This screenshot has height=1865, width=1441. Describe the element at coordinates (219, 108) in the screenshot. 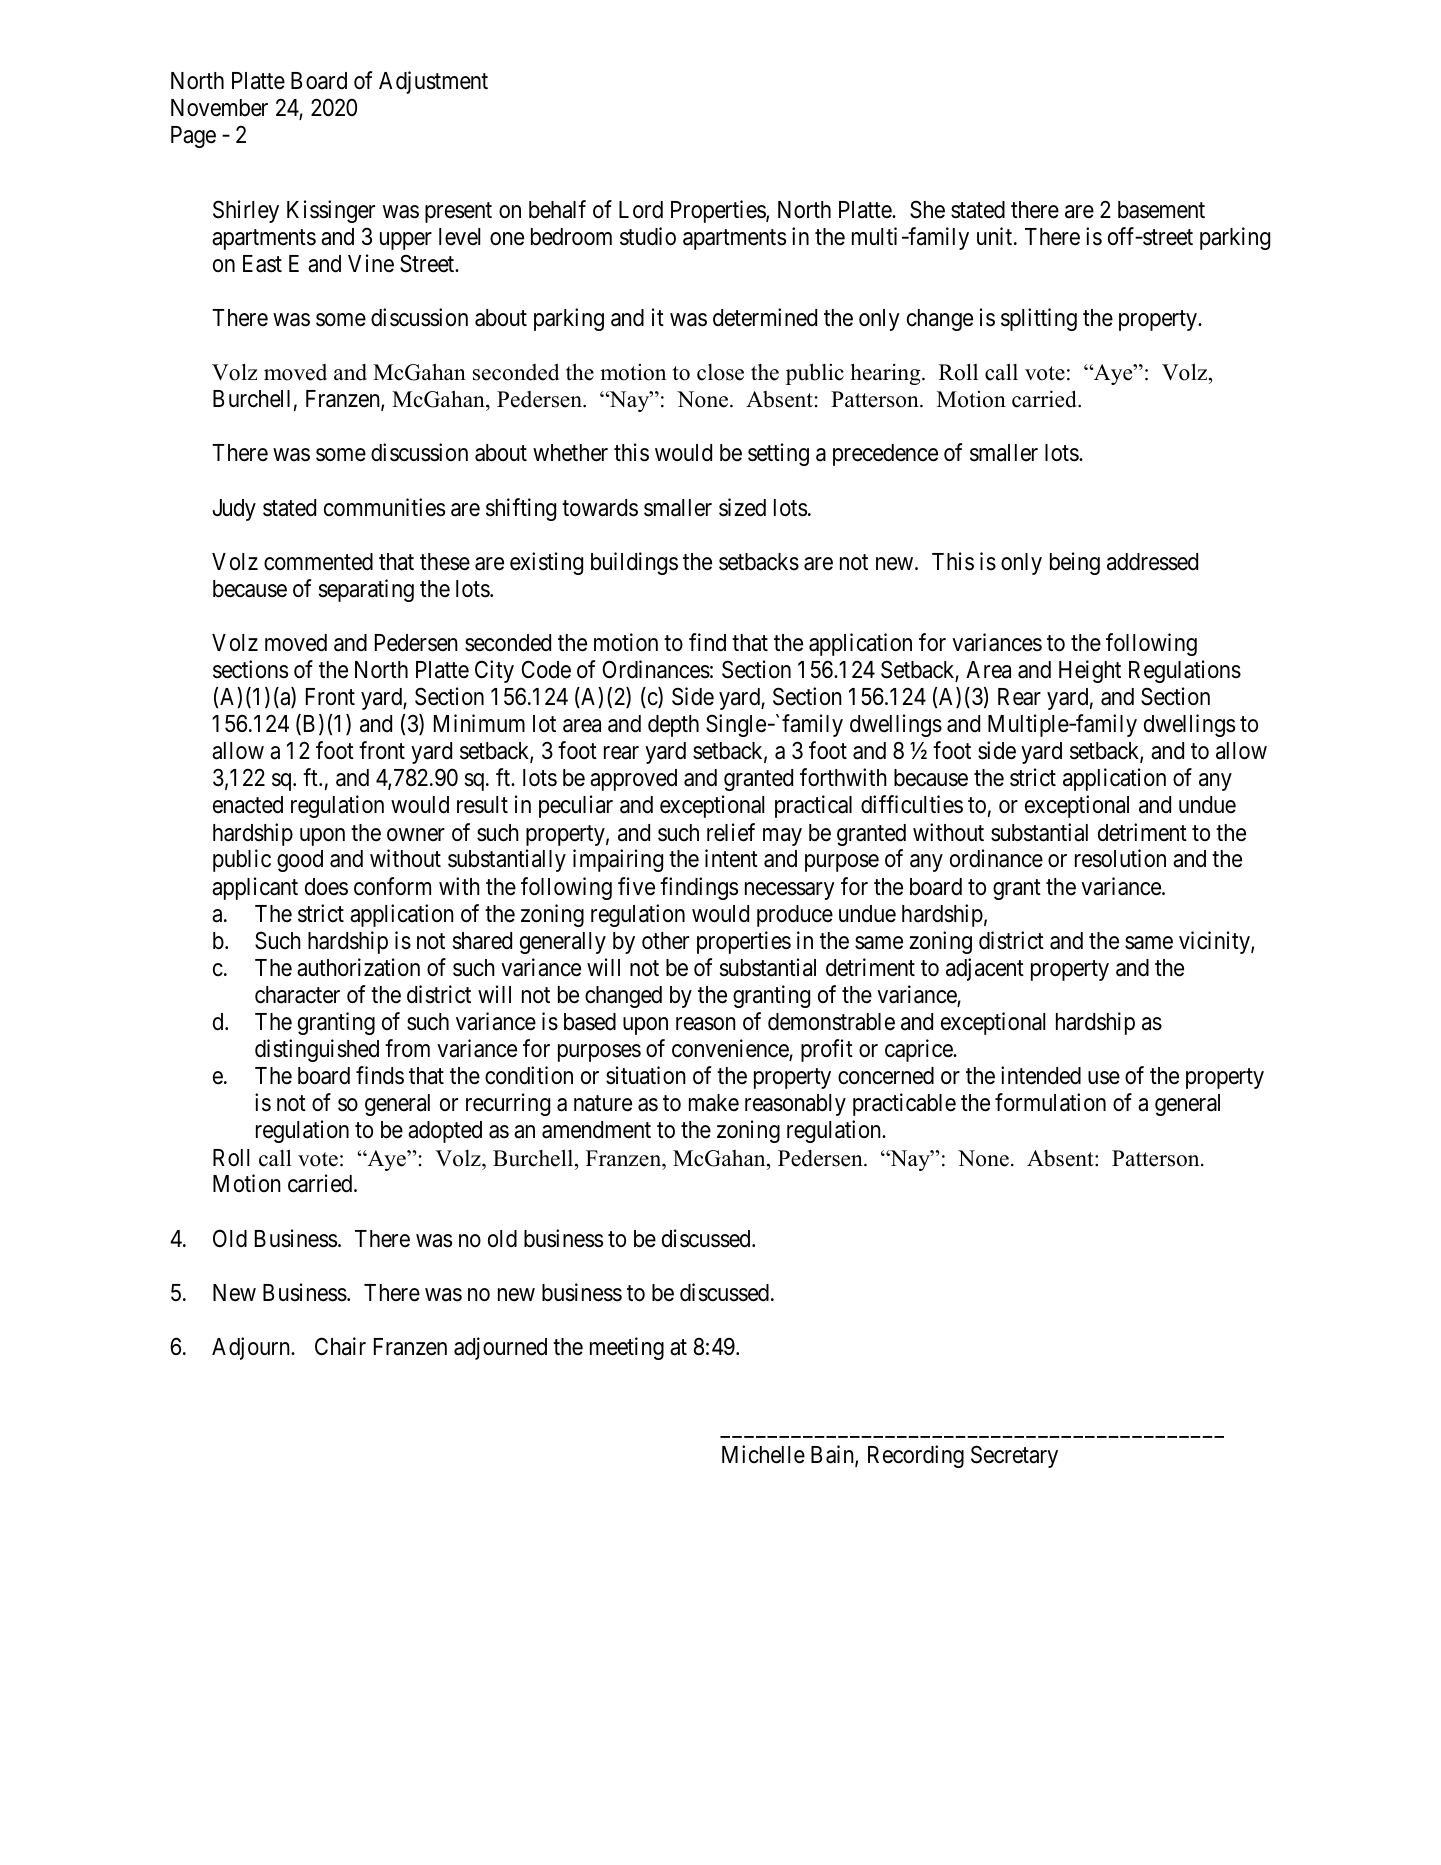

I see `November` at that location.
